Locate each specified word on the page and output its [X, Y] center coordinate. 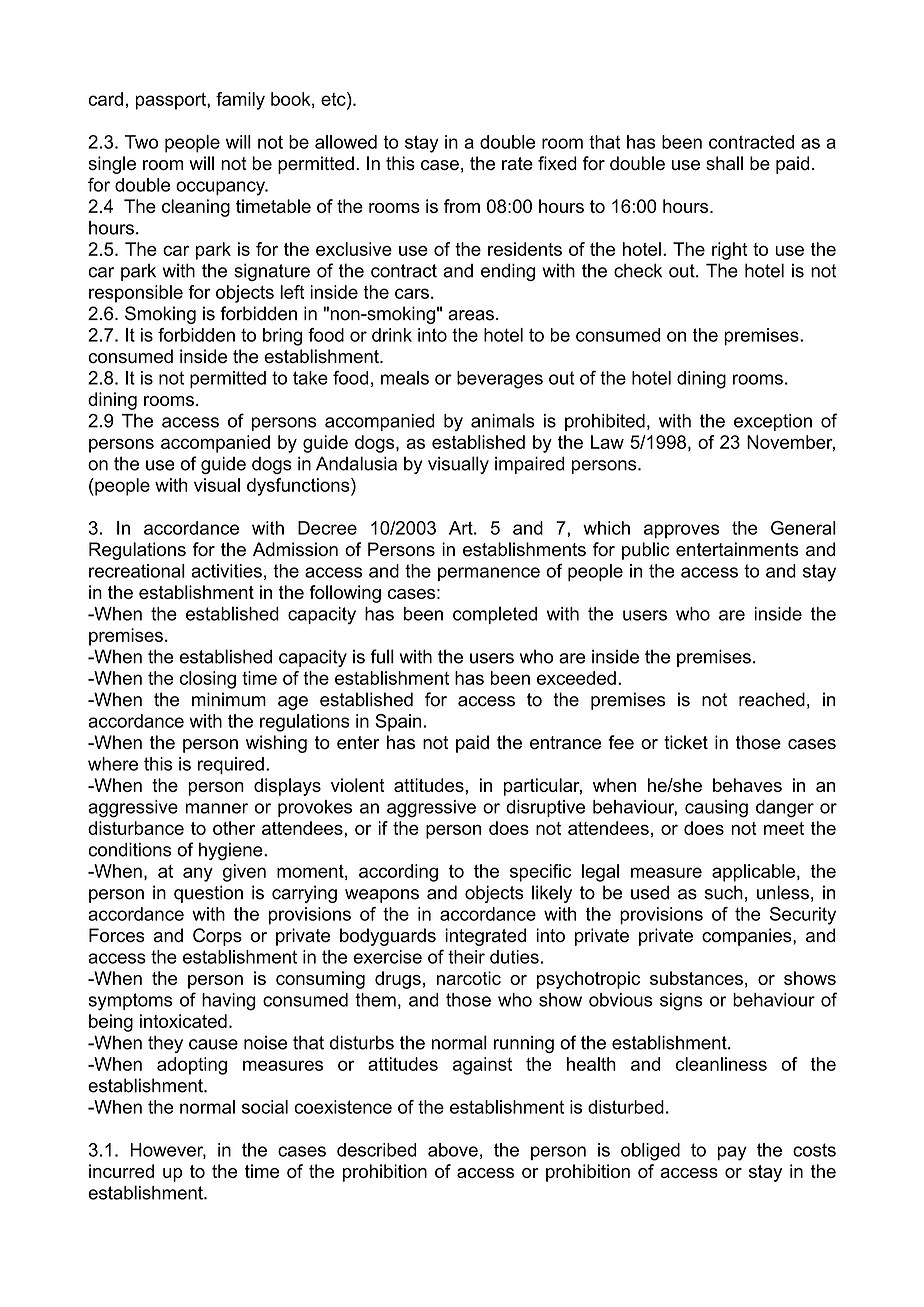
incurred [121, 1171]
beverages [500, 380]
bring [282, 337]
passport [172, 101]
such [724, 892]
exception [773, 422]
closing [208, 680]
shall [724, 163]
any [198, 874]
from [462, 206]
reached [772, 699]
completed [495, 615]
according [398, 873]
